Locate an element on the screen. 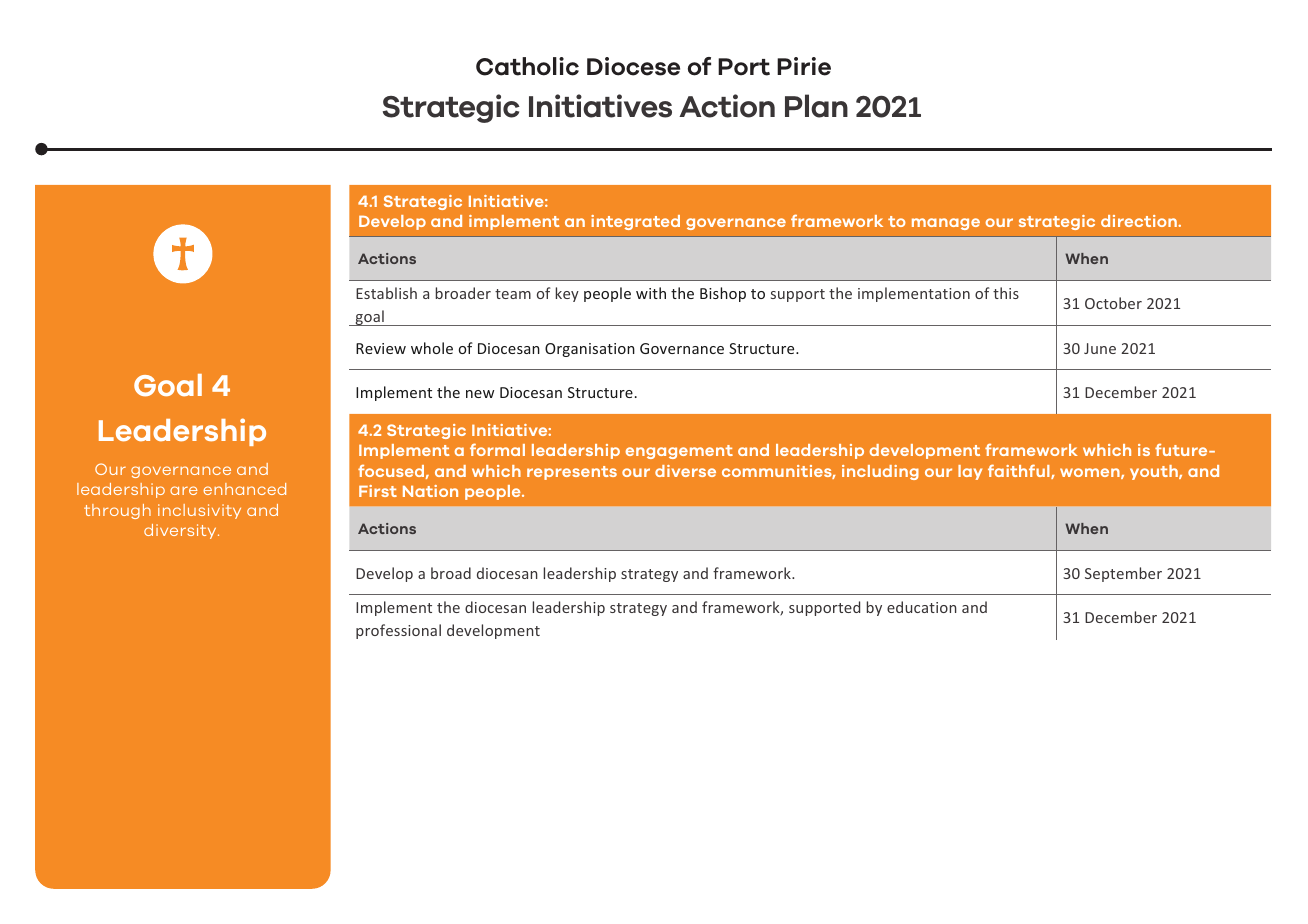  professional is located at coordinates (398, 631).
